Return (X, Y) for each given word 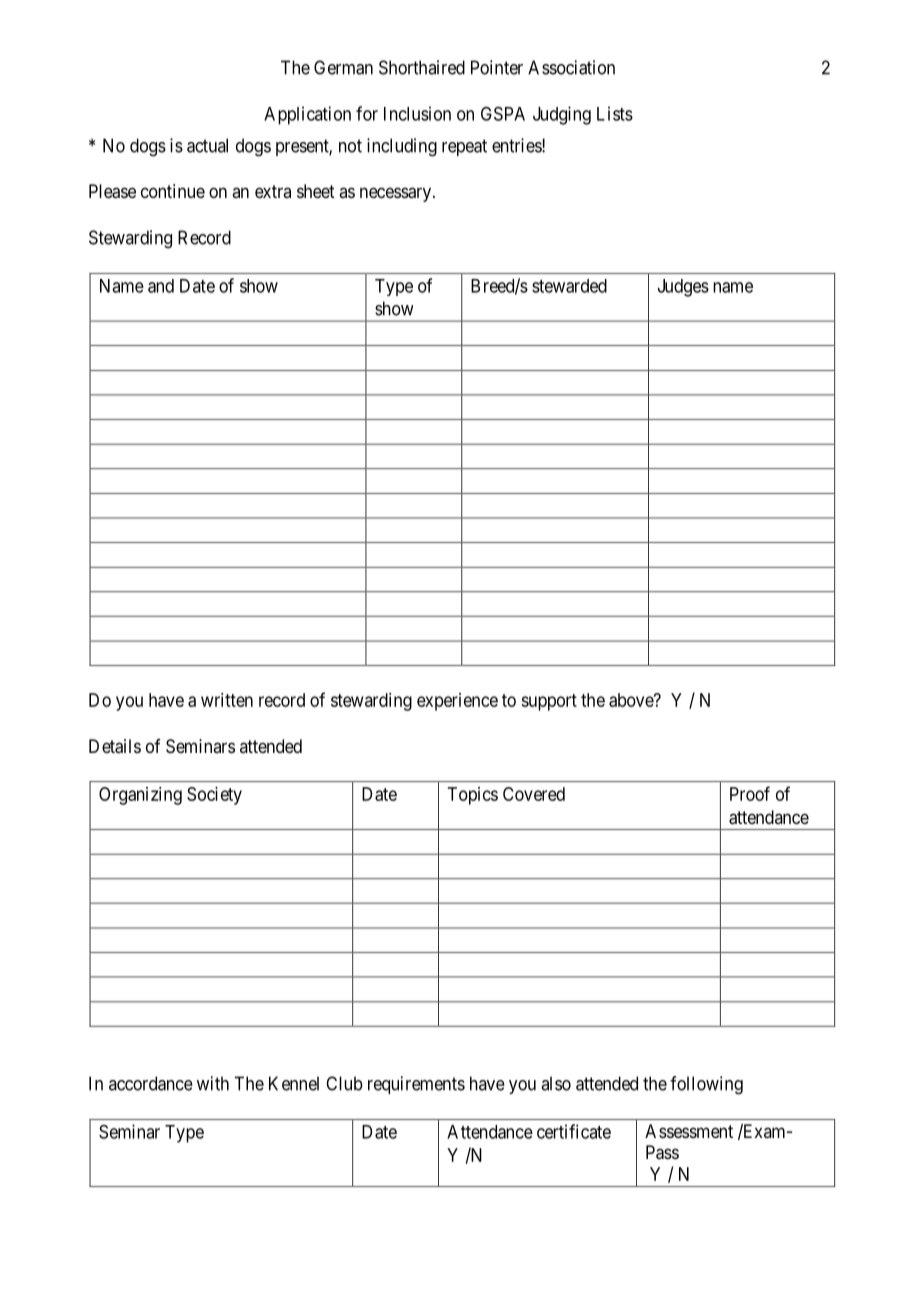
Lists (615, 113)
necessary (397, 194)
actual (207, 145)
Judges (683, 288)
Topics (473, 796)
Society (214, 796)
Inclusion (417, 113)
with (213, 1083)
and (161, 286)
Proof (750, 793)
